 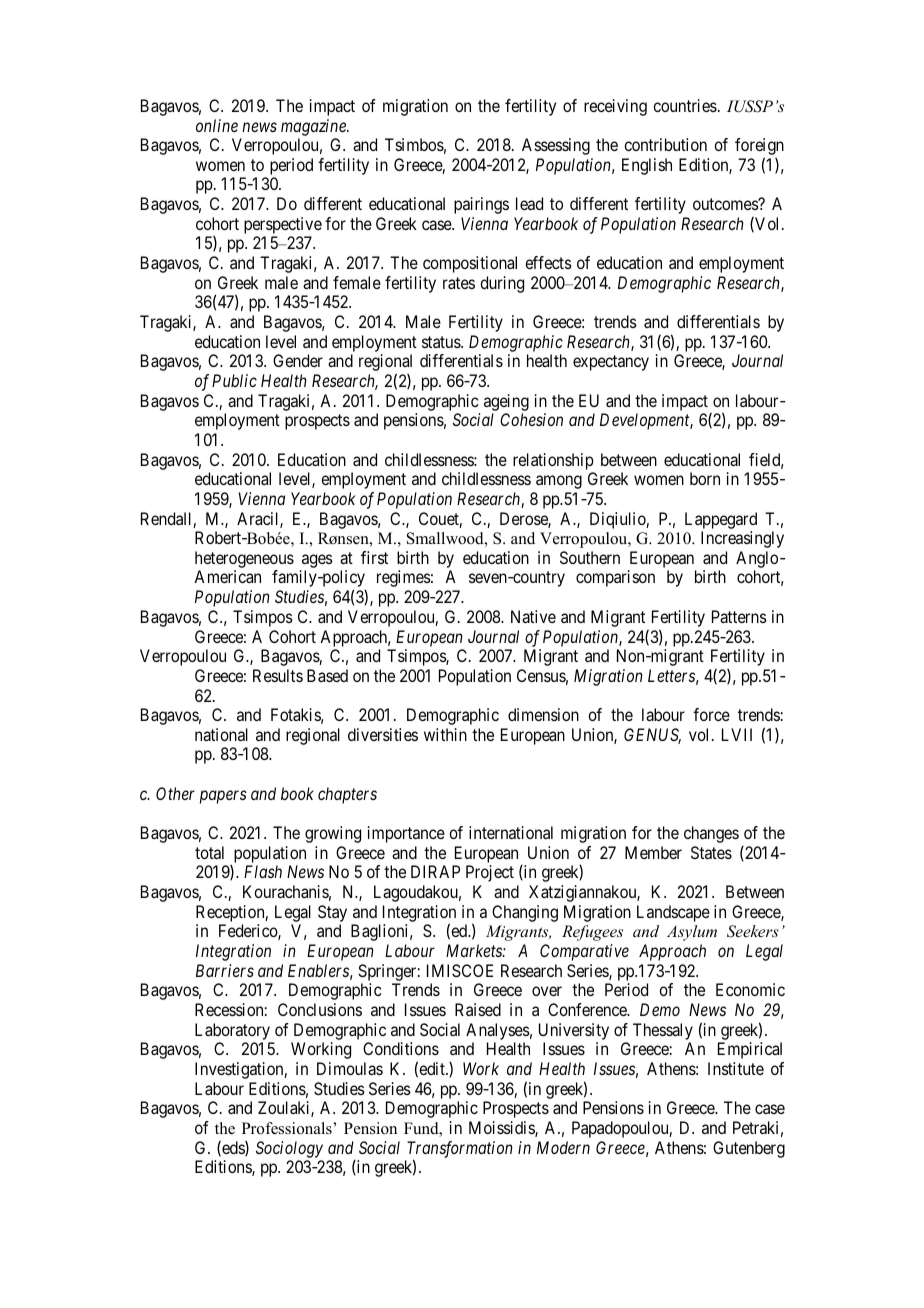 I want to click on contribution, so click(x=665, y=144).
